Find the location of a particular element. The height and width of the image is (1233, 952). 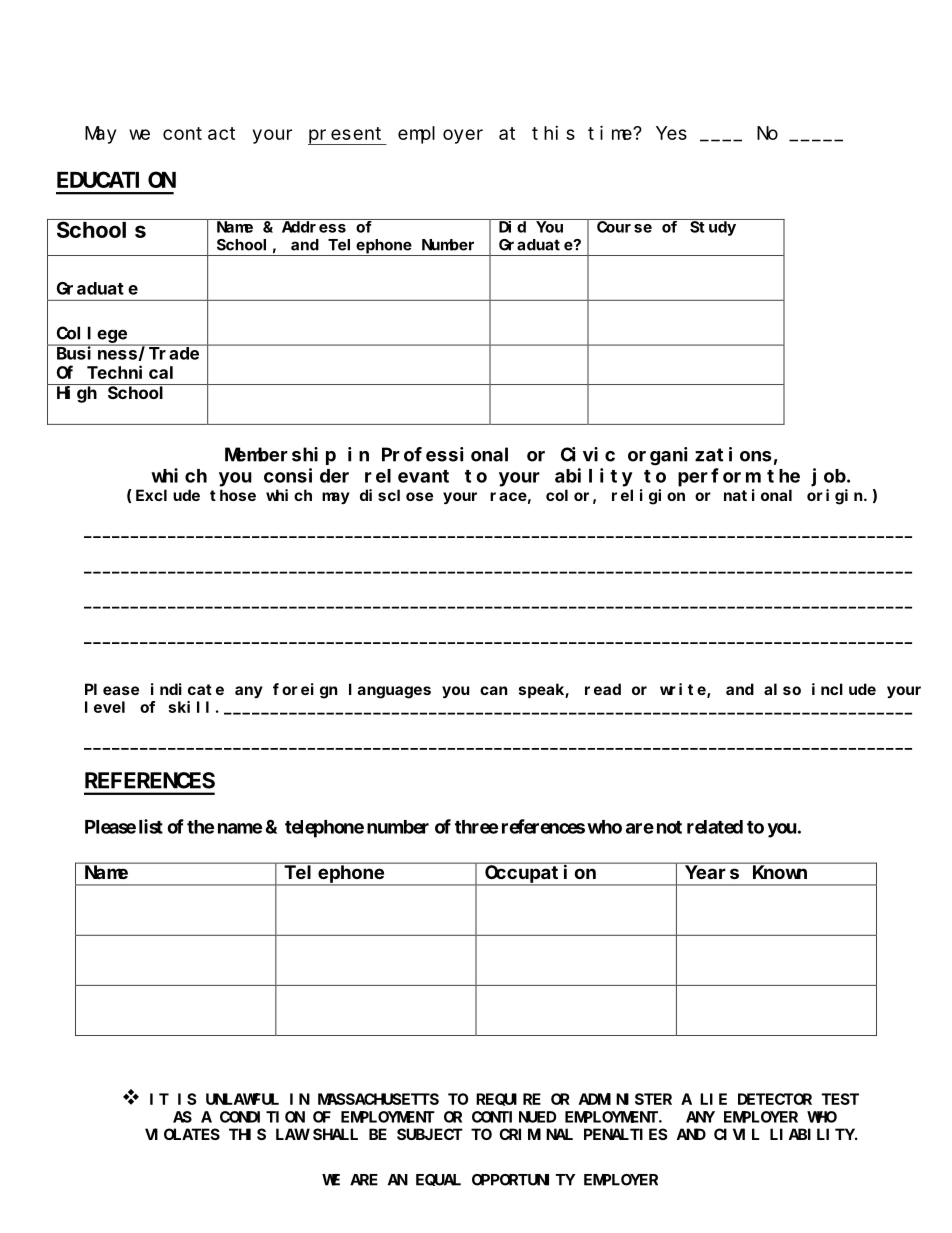

disclose is located at coordinates (396, 495).
